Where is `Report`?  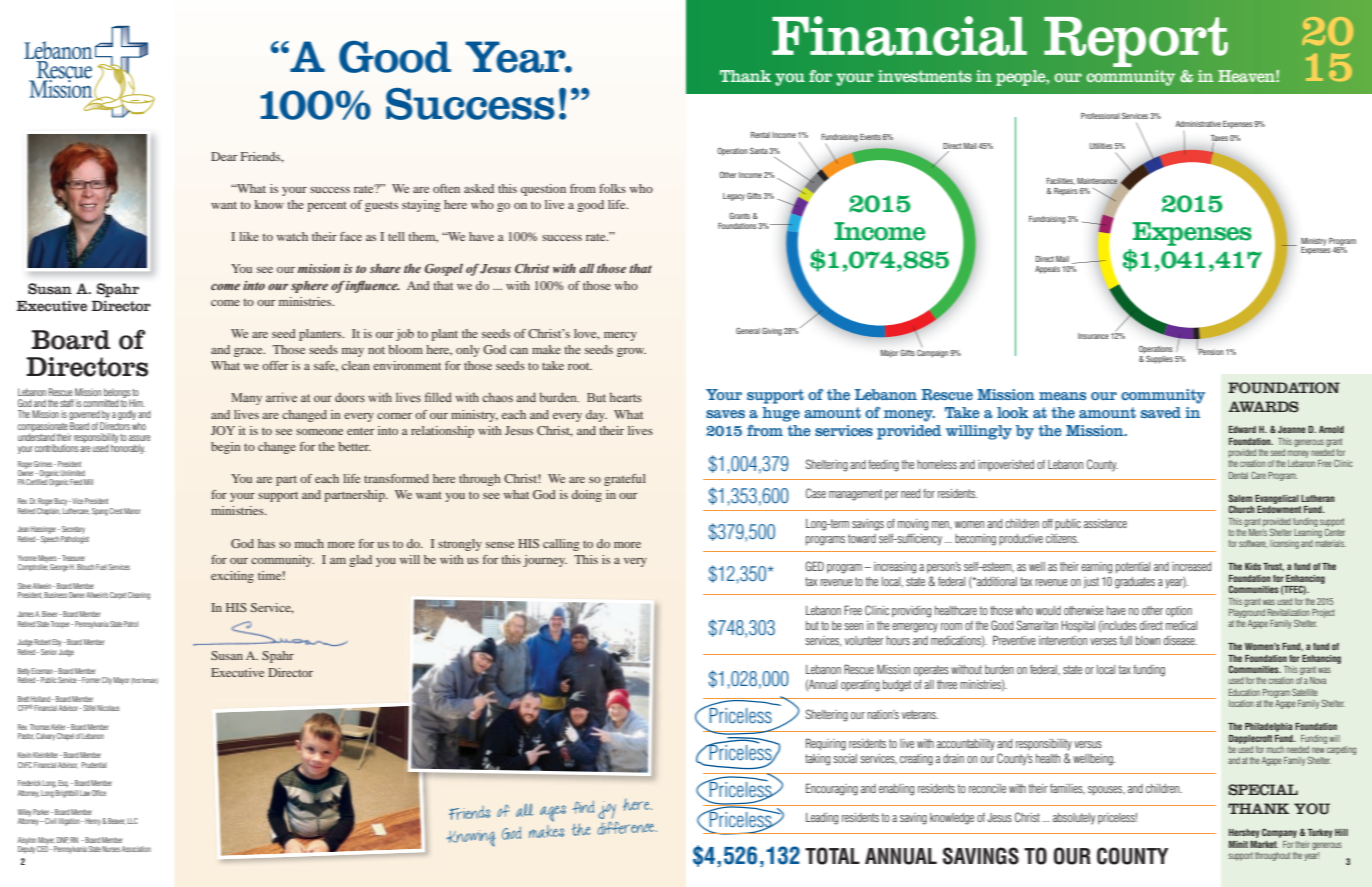 Report is located at coordinates (1136, 42).
